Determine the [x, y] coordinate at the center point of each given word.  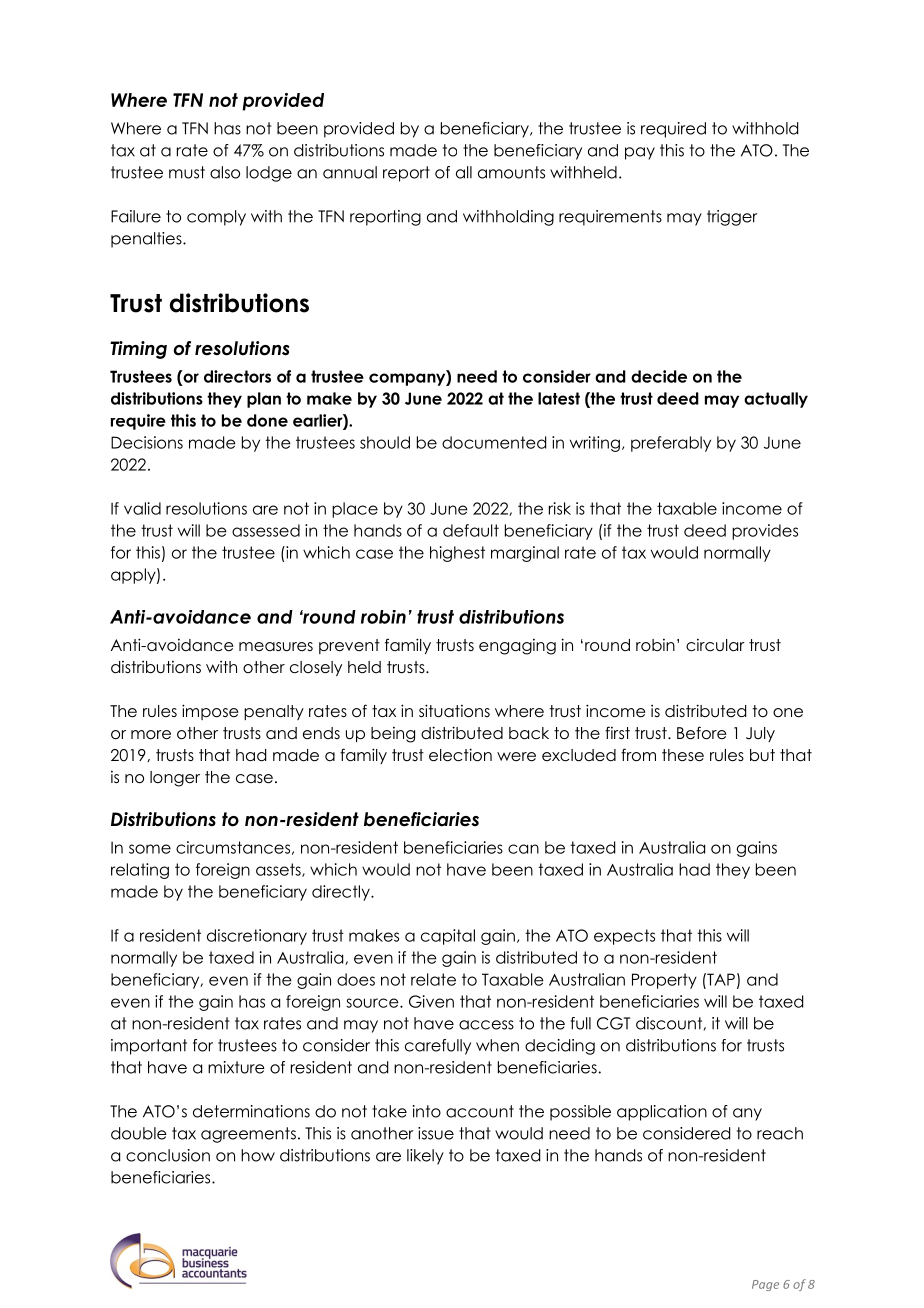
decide [659, 376]
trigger [732, 218]
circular [715, 645]
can [523, 849]
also [225, 172]
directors [237, 376]
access [486, 1025]
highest [457, 554]
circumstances [233, 847]
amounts [511, 172]
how [258, 1155]
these [683, 755]
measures [276, 646]
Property [664, 981]
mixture [236, 1067]
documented [494, 442]
